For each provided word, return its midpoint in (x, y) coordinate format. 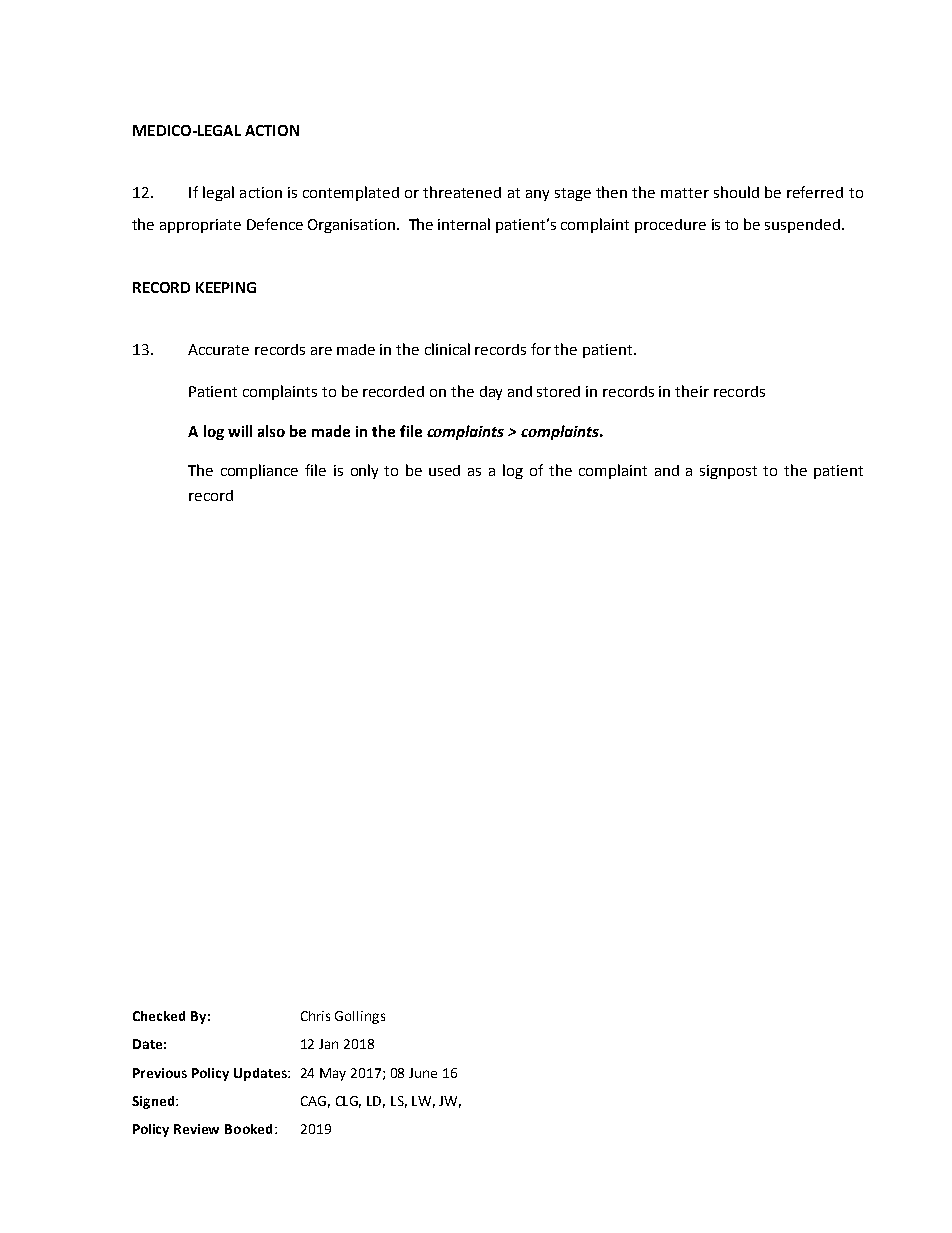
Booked (248, 1129)
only (364, 471)
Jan (328, 1044)
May (333, 1074)
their (692, 391)
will (240, 431)
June (423, 1073)
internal (464, 224)
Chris (315, 1016)
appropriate (200, 226)
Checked (159, 1016)
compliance (259, 471)
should (736, 192)
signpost (728, 472)
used (444, 470)
